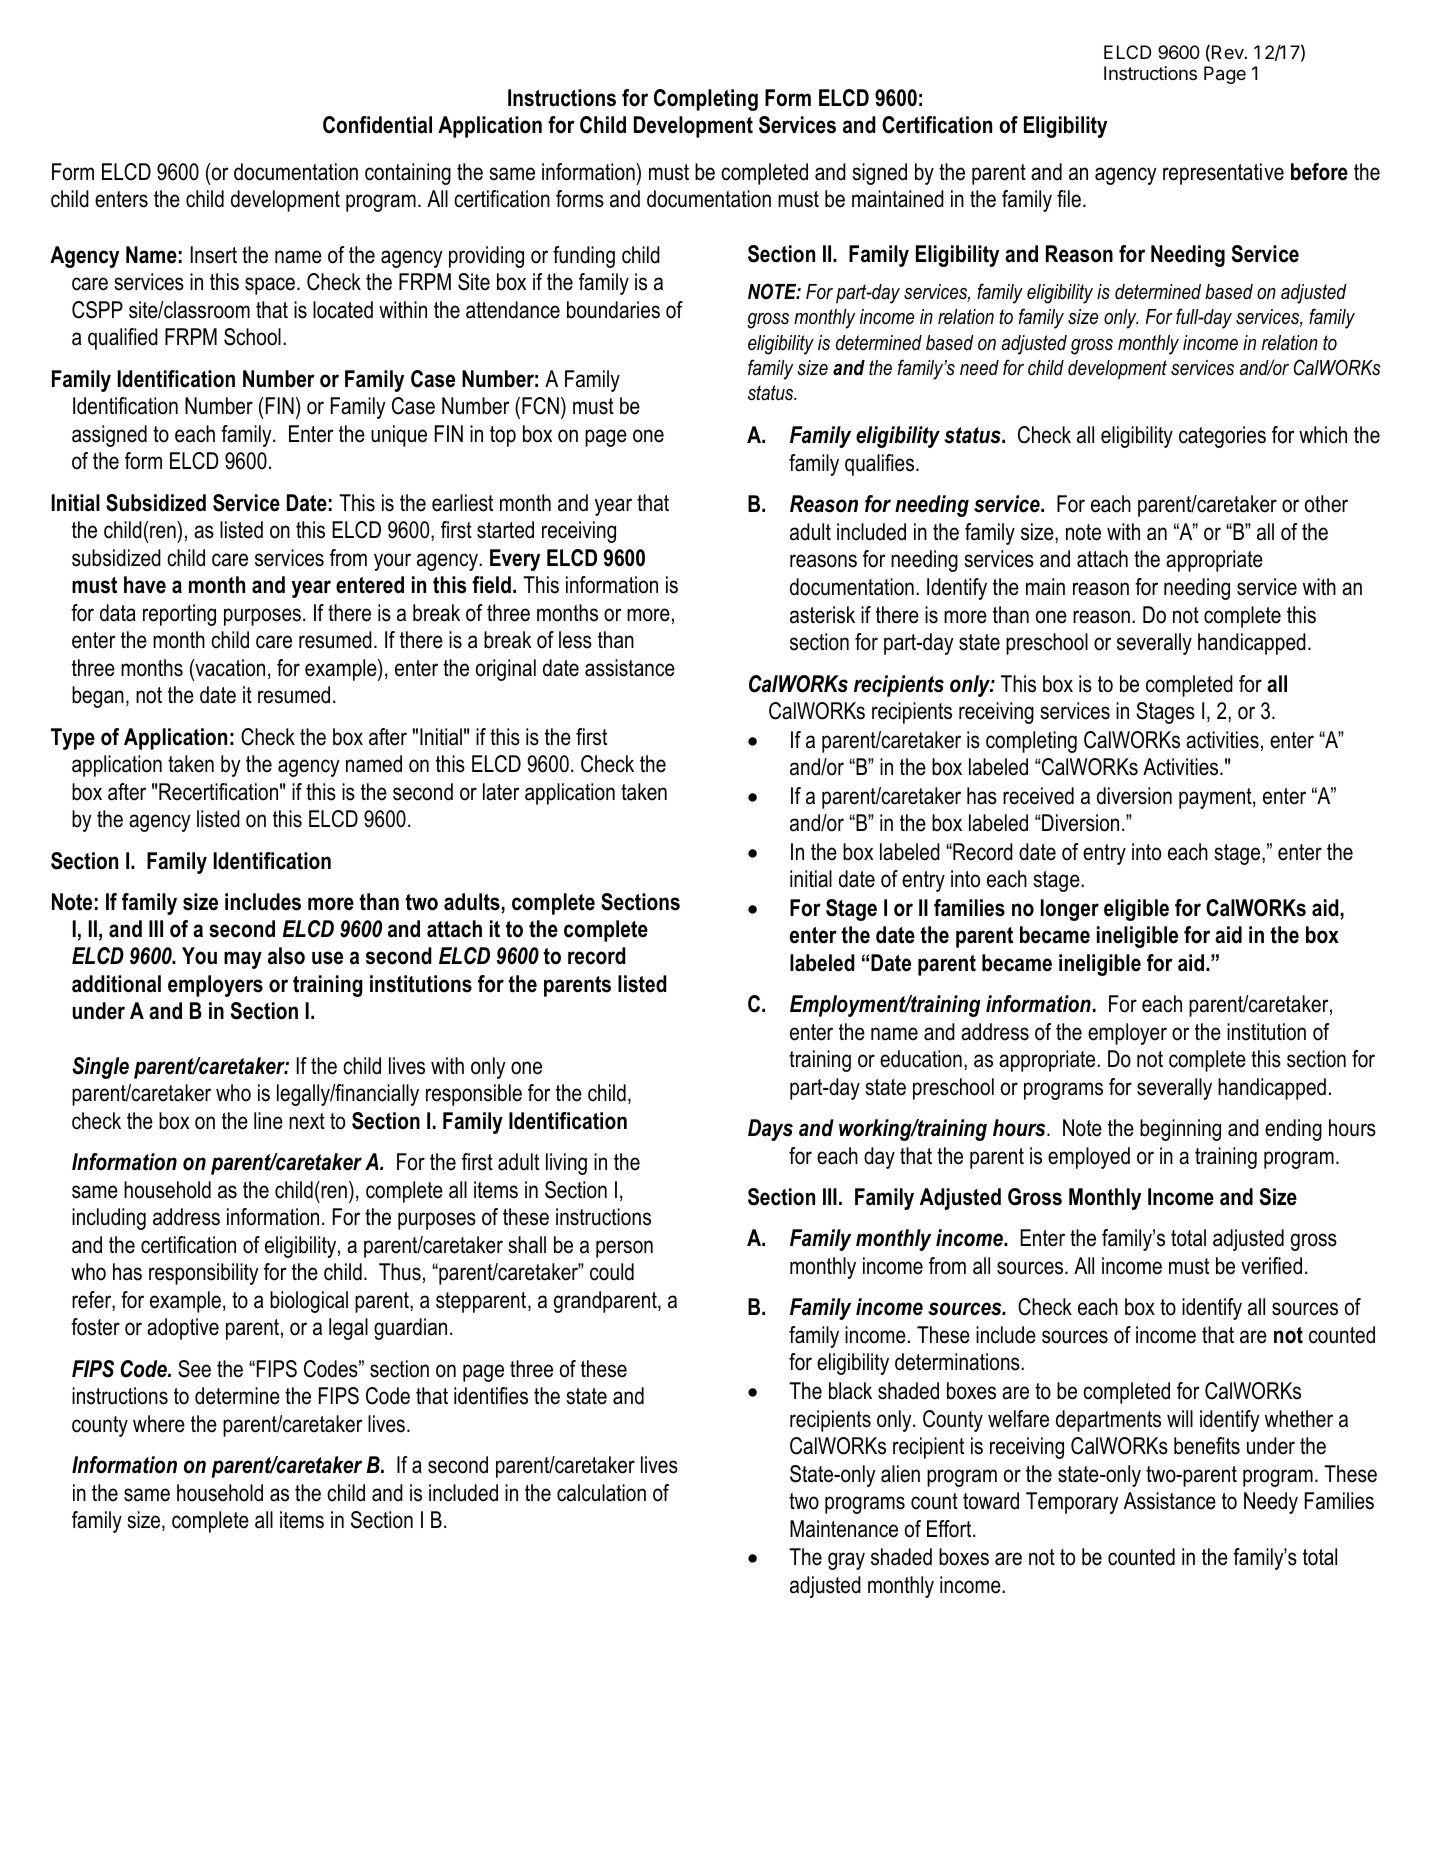  Describe the element at coordinates (73, 739) in the screenshot. I see `Type` at that location.
